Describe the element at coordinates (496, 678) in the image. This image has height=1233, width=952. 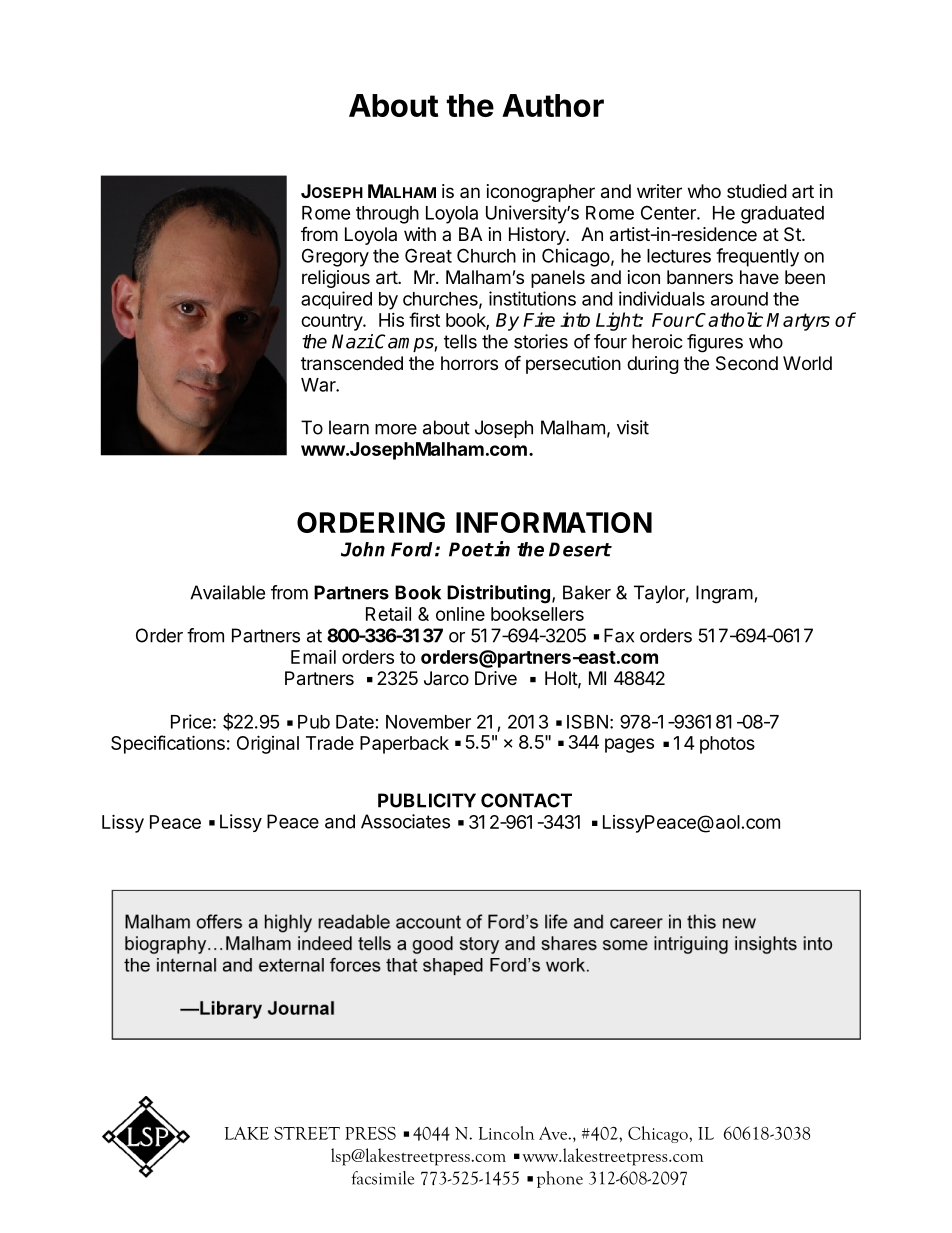
I see `Drive` at that location.
